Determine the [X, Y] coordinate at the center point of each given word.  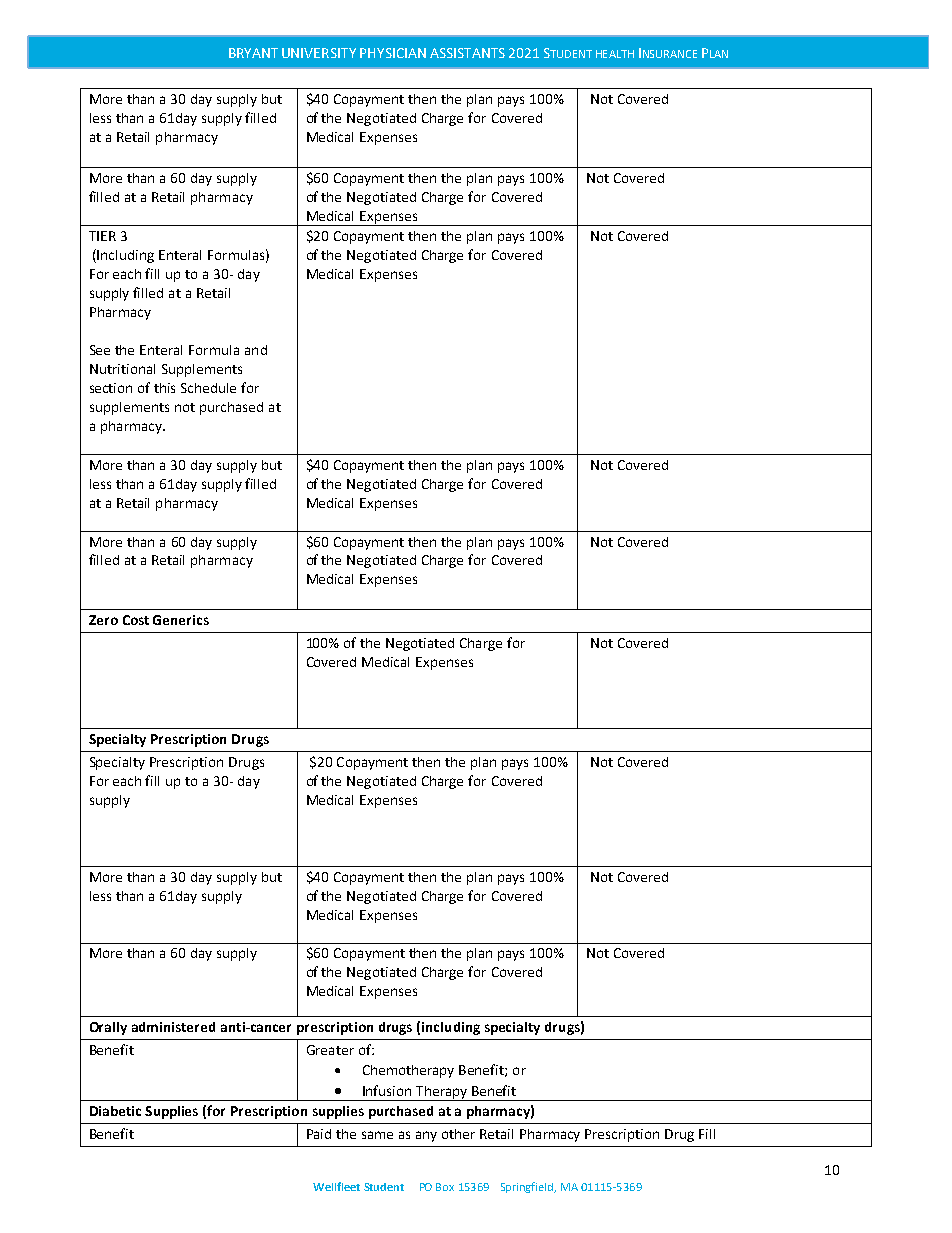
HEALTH [615, 54]
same [377, 1135]
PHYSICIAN [393, 53]
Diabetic [115, 1111]
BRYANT [253, 53]
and [256, 350]
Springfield [528, 1187]
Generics [181, 620]
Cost [136, 620]
